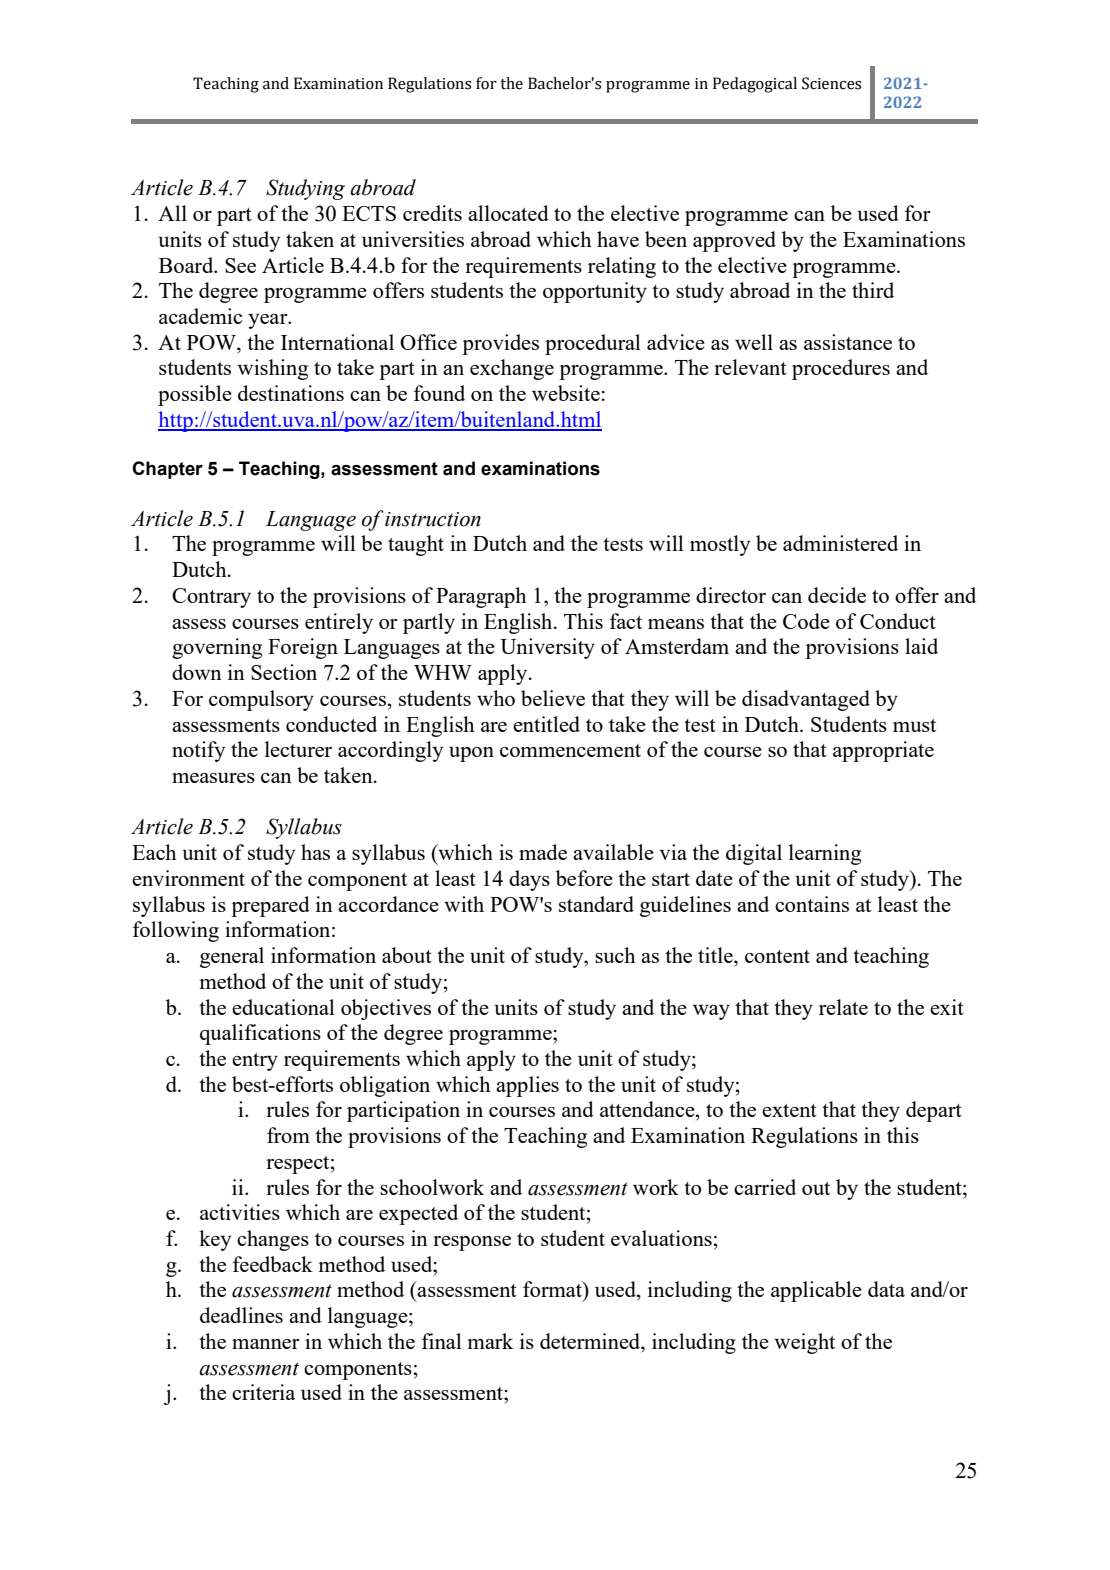  What do you see at coordinates (213, 778) in the screenshot?
I see `measures` at bounding box center [213, 778].
